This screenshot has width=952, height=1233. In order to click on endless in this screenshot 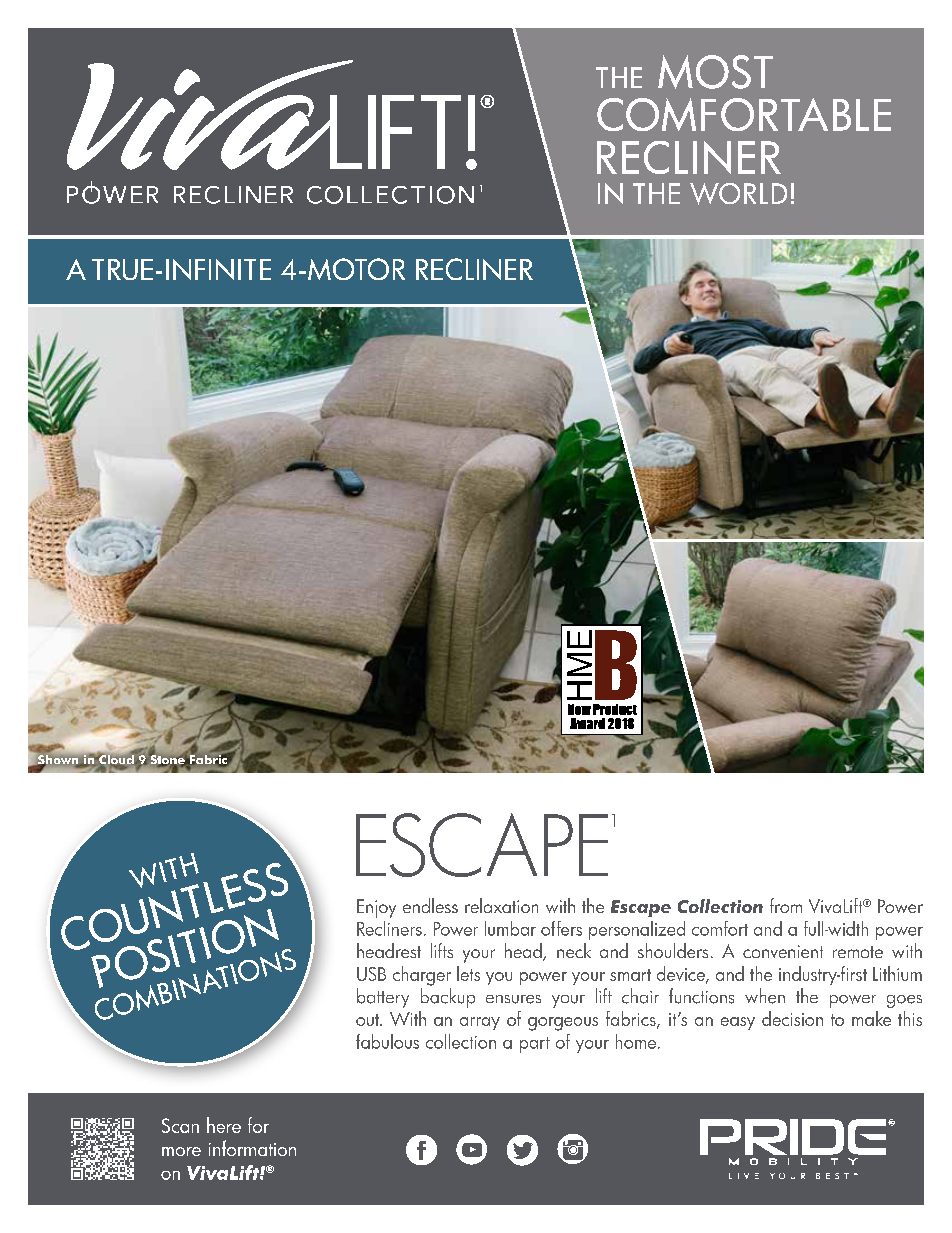, I will do `click(430, 905)`.
